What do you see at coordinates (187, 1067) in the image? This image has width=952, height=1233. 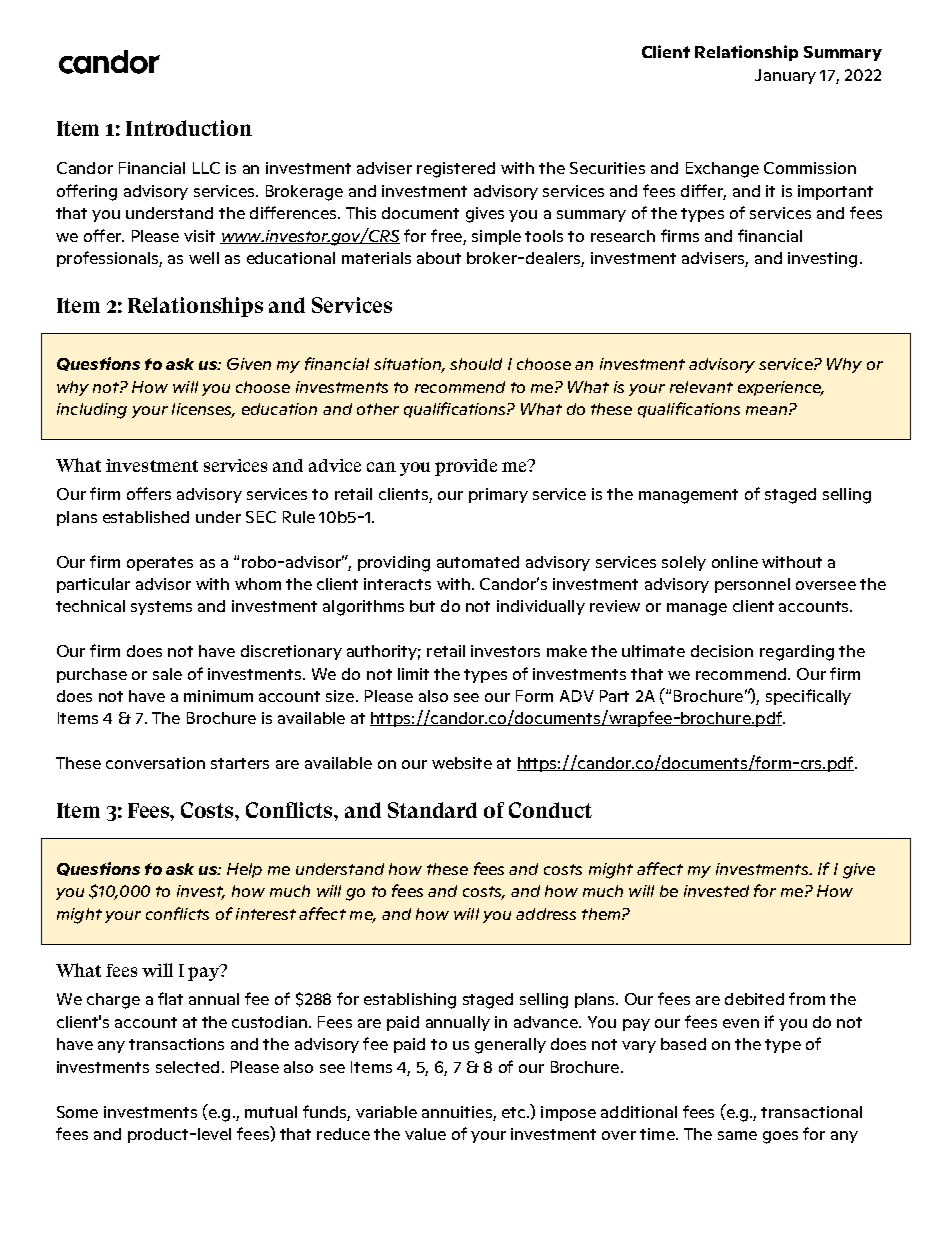 I see `selected` at bounding box center [187, 1067].
